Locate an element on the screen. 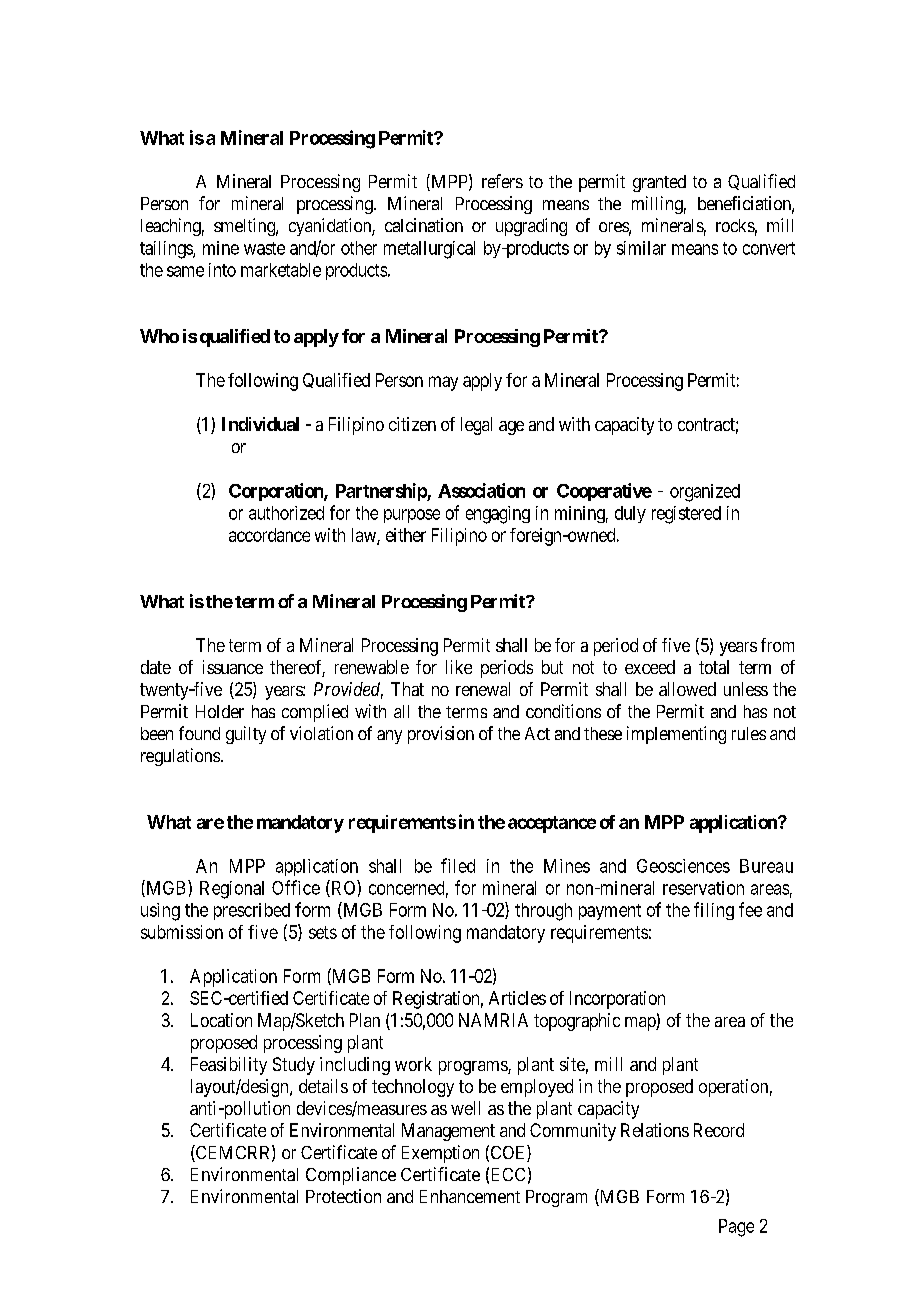  Articles is located at coordinates (517, 998).
